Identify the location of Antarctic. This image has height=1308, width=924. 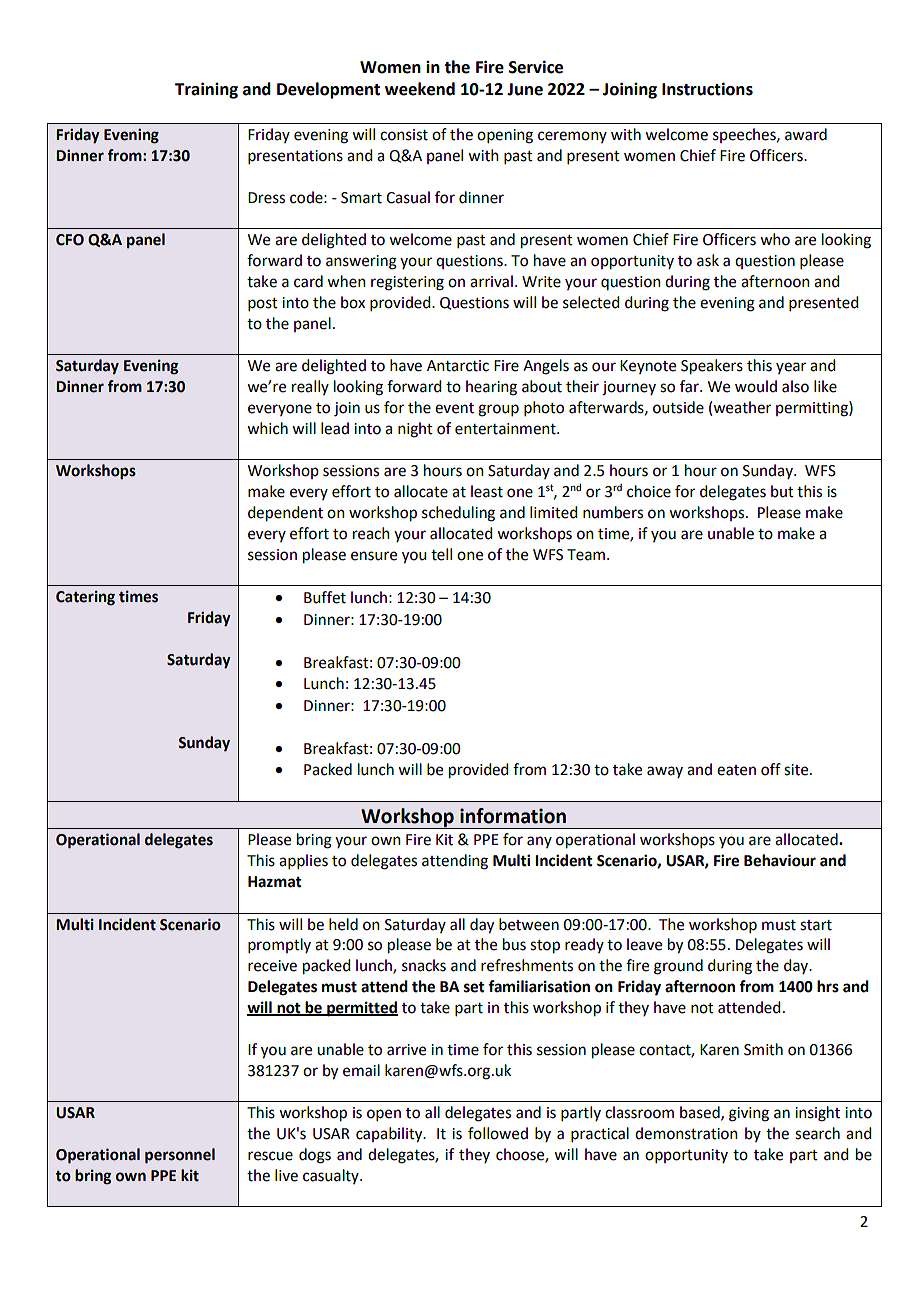
(458, 366).
